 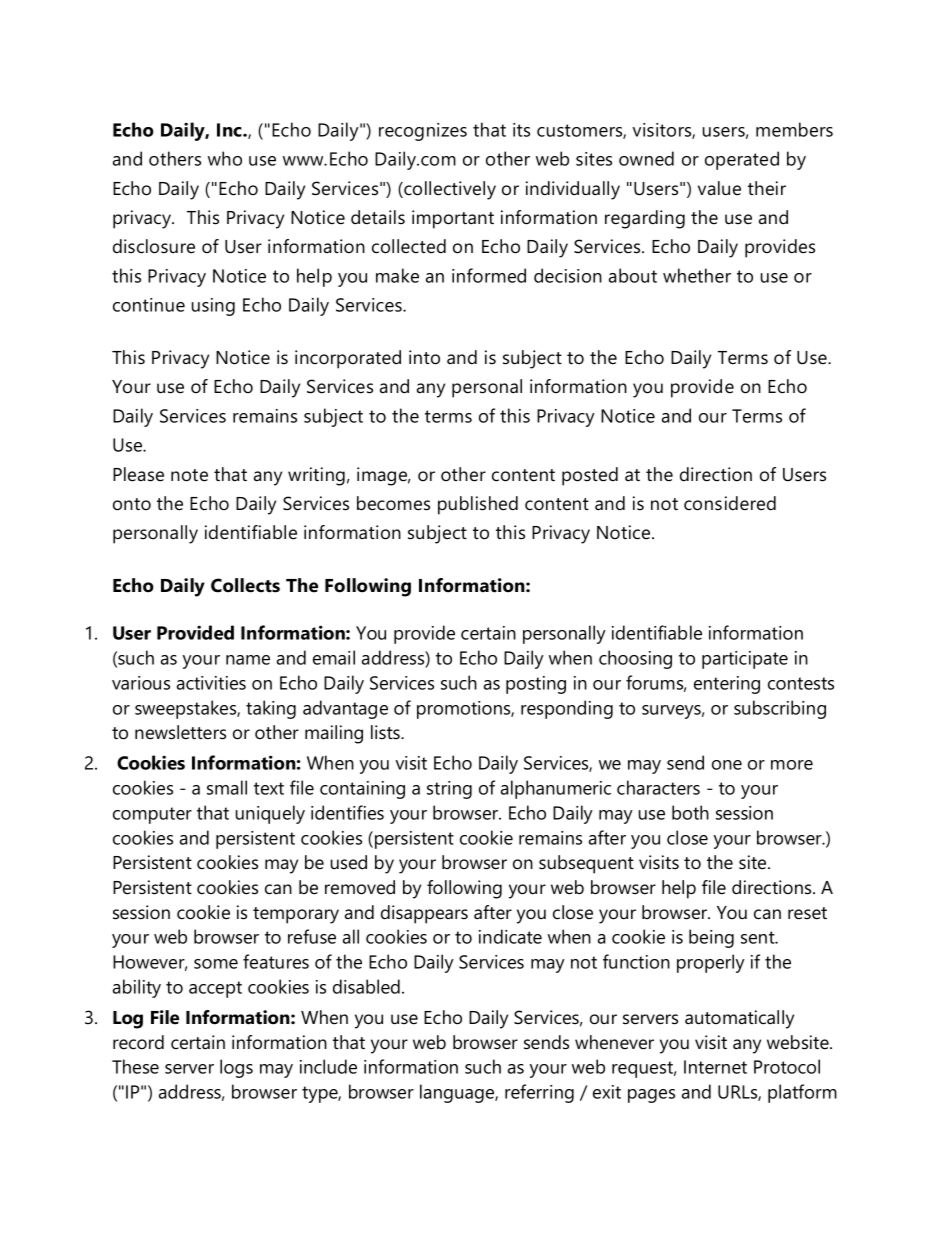 What do you see at coordinates (227, 787) in the document?
I see `small` at bounding box center [227, 787].
